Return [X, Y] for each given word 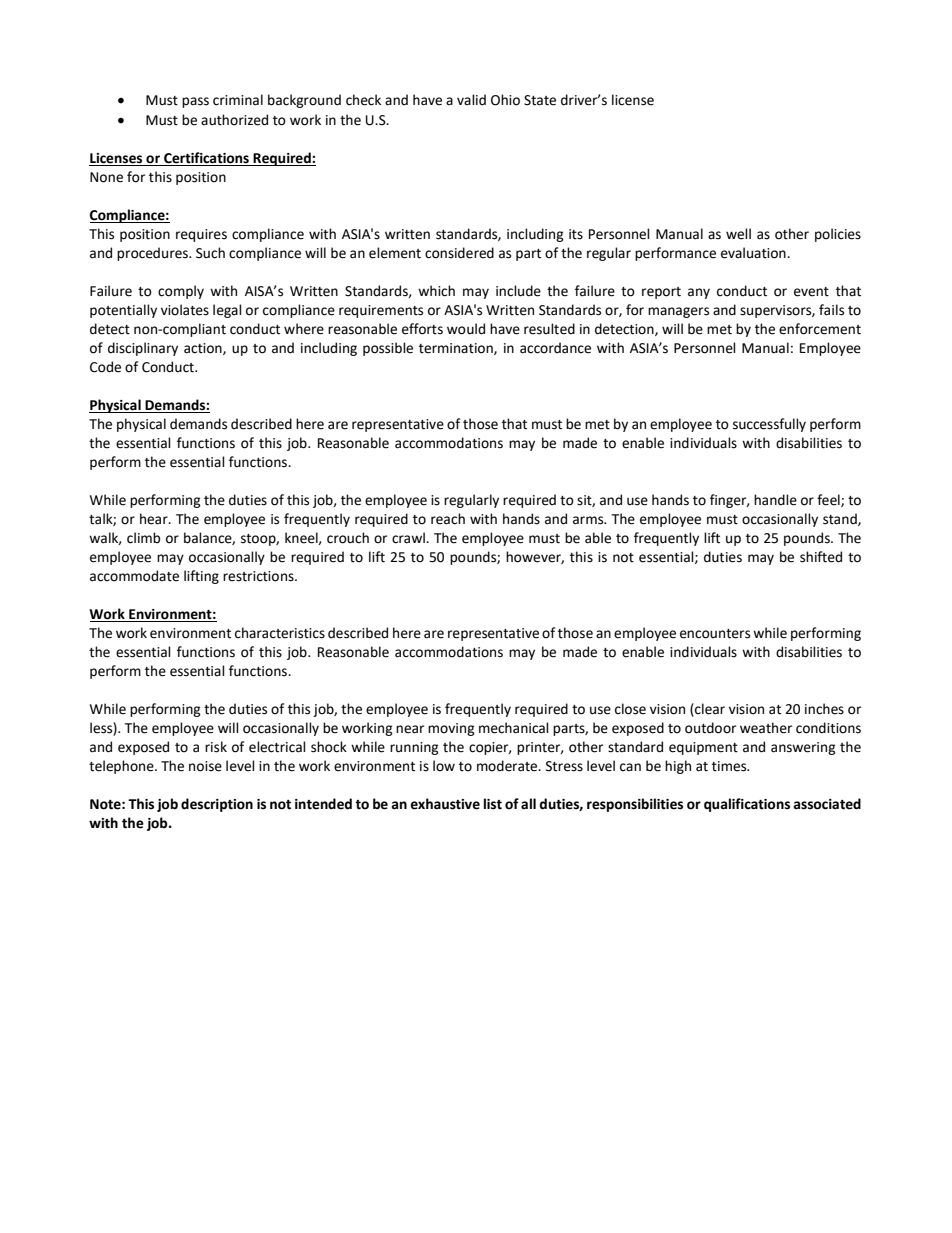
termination [457, 349]
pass [195, 102]
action [204, 349]
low [444, 766]
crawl [409, 538]
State [540, 100]
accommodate [134, 576]
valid [471, 99]
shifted [821, 557]
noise [205, 766]
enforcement [820, 329]
